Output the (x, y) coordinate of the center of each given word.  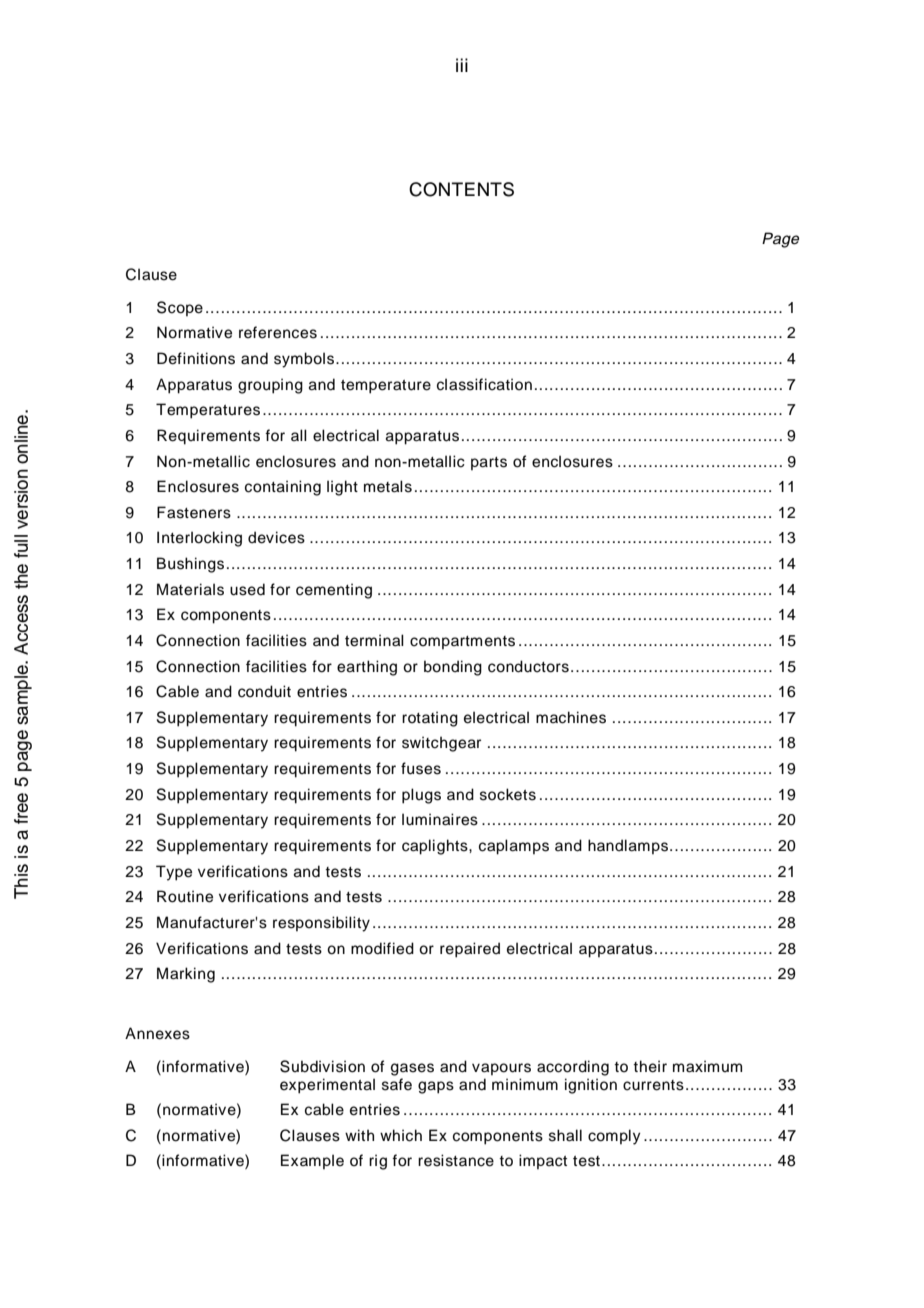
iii (462, 65)
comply (614, 1137)
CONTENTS (461, 189)
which (401, 1135)
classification (484, 384)
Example (312, 1161)
